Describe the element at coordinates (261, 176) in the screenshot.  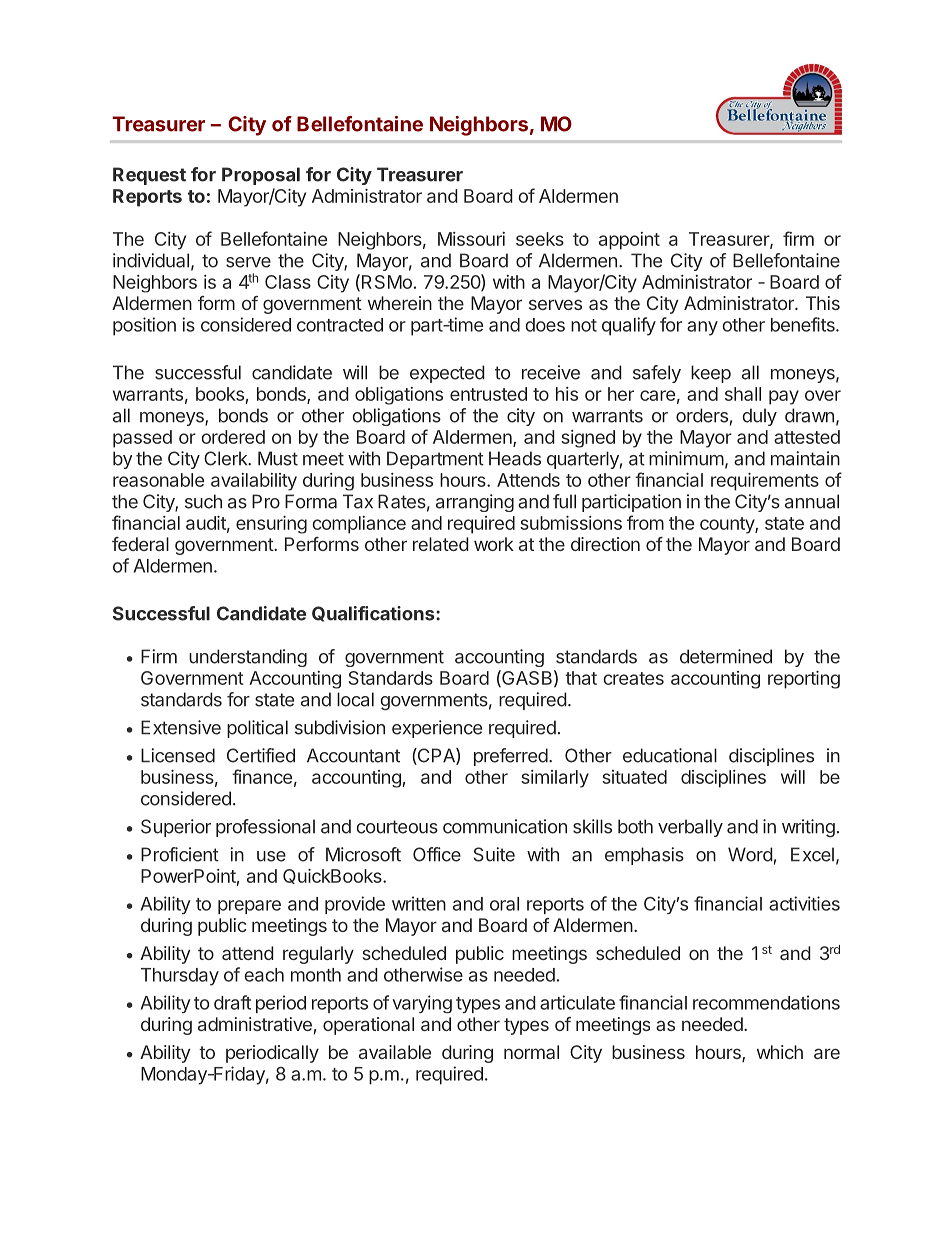
I see `Proposal` at that location.
